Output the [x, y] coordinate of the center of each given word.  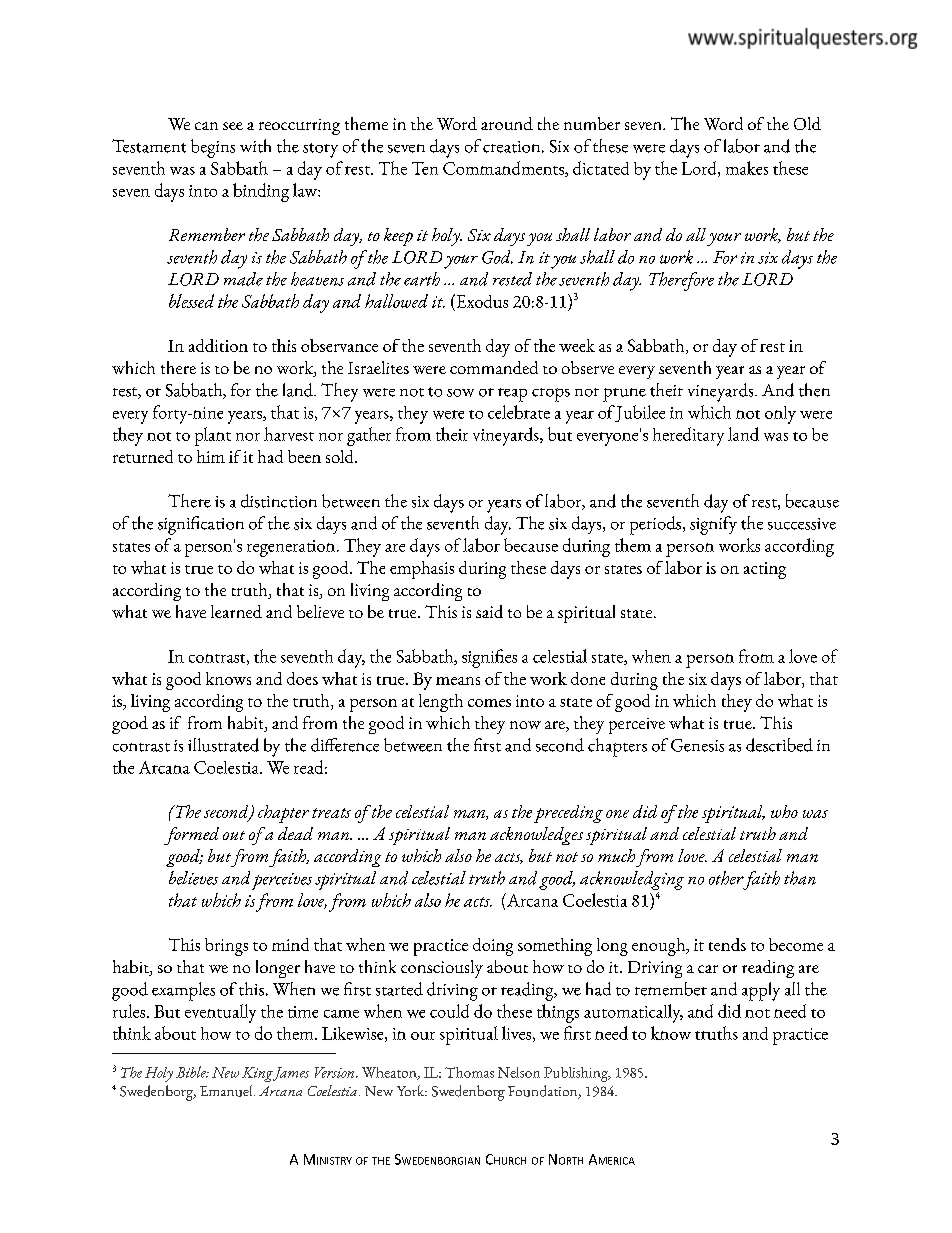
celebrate [519, 412]
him [211, 456]
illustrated [223, 745]
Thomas [469, 1072]
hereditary [688, 436]
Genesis [697, 745]
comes [489, 703]
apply [761, 991]
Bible [192, 1072]
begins [213, 148]
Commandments [504, 169]
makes [747, 168]
